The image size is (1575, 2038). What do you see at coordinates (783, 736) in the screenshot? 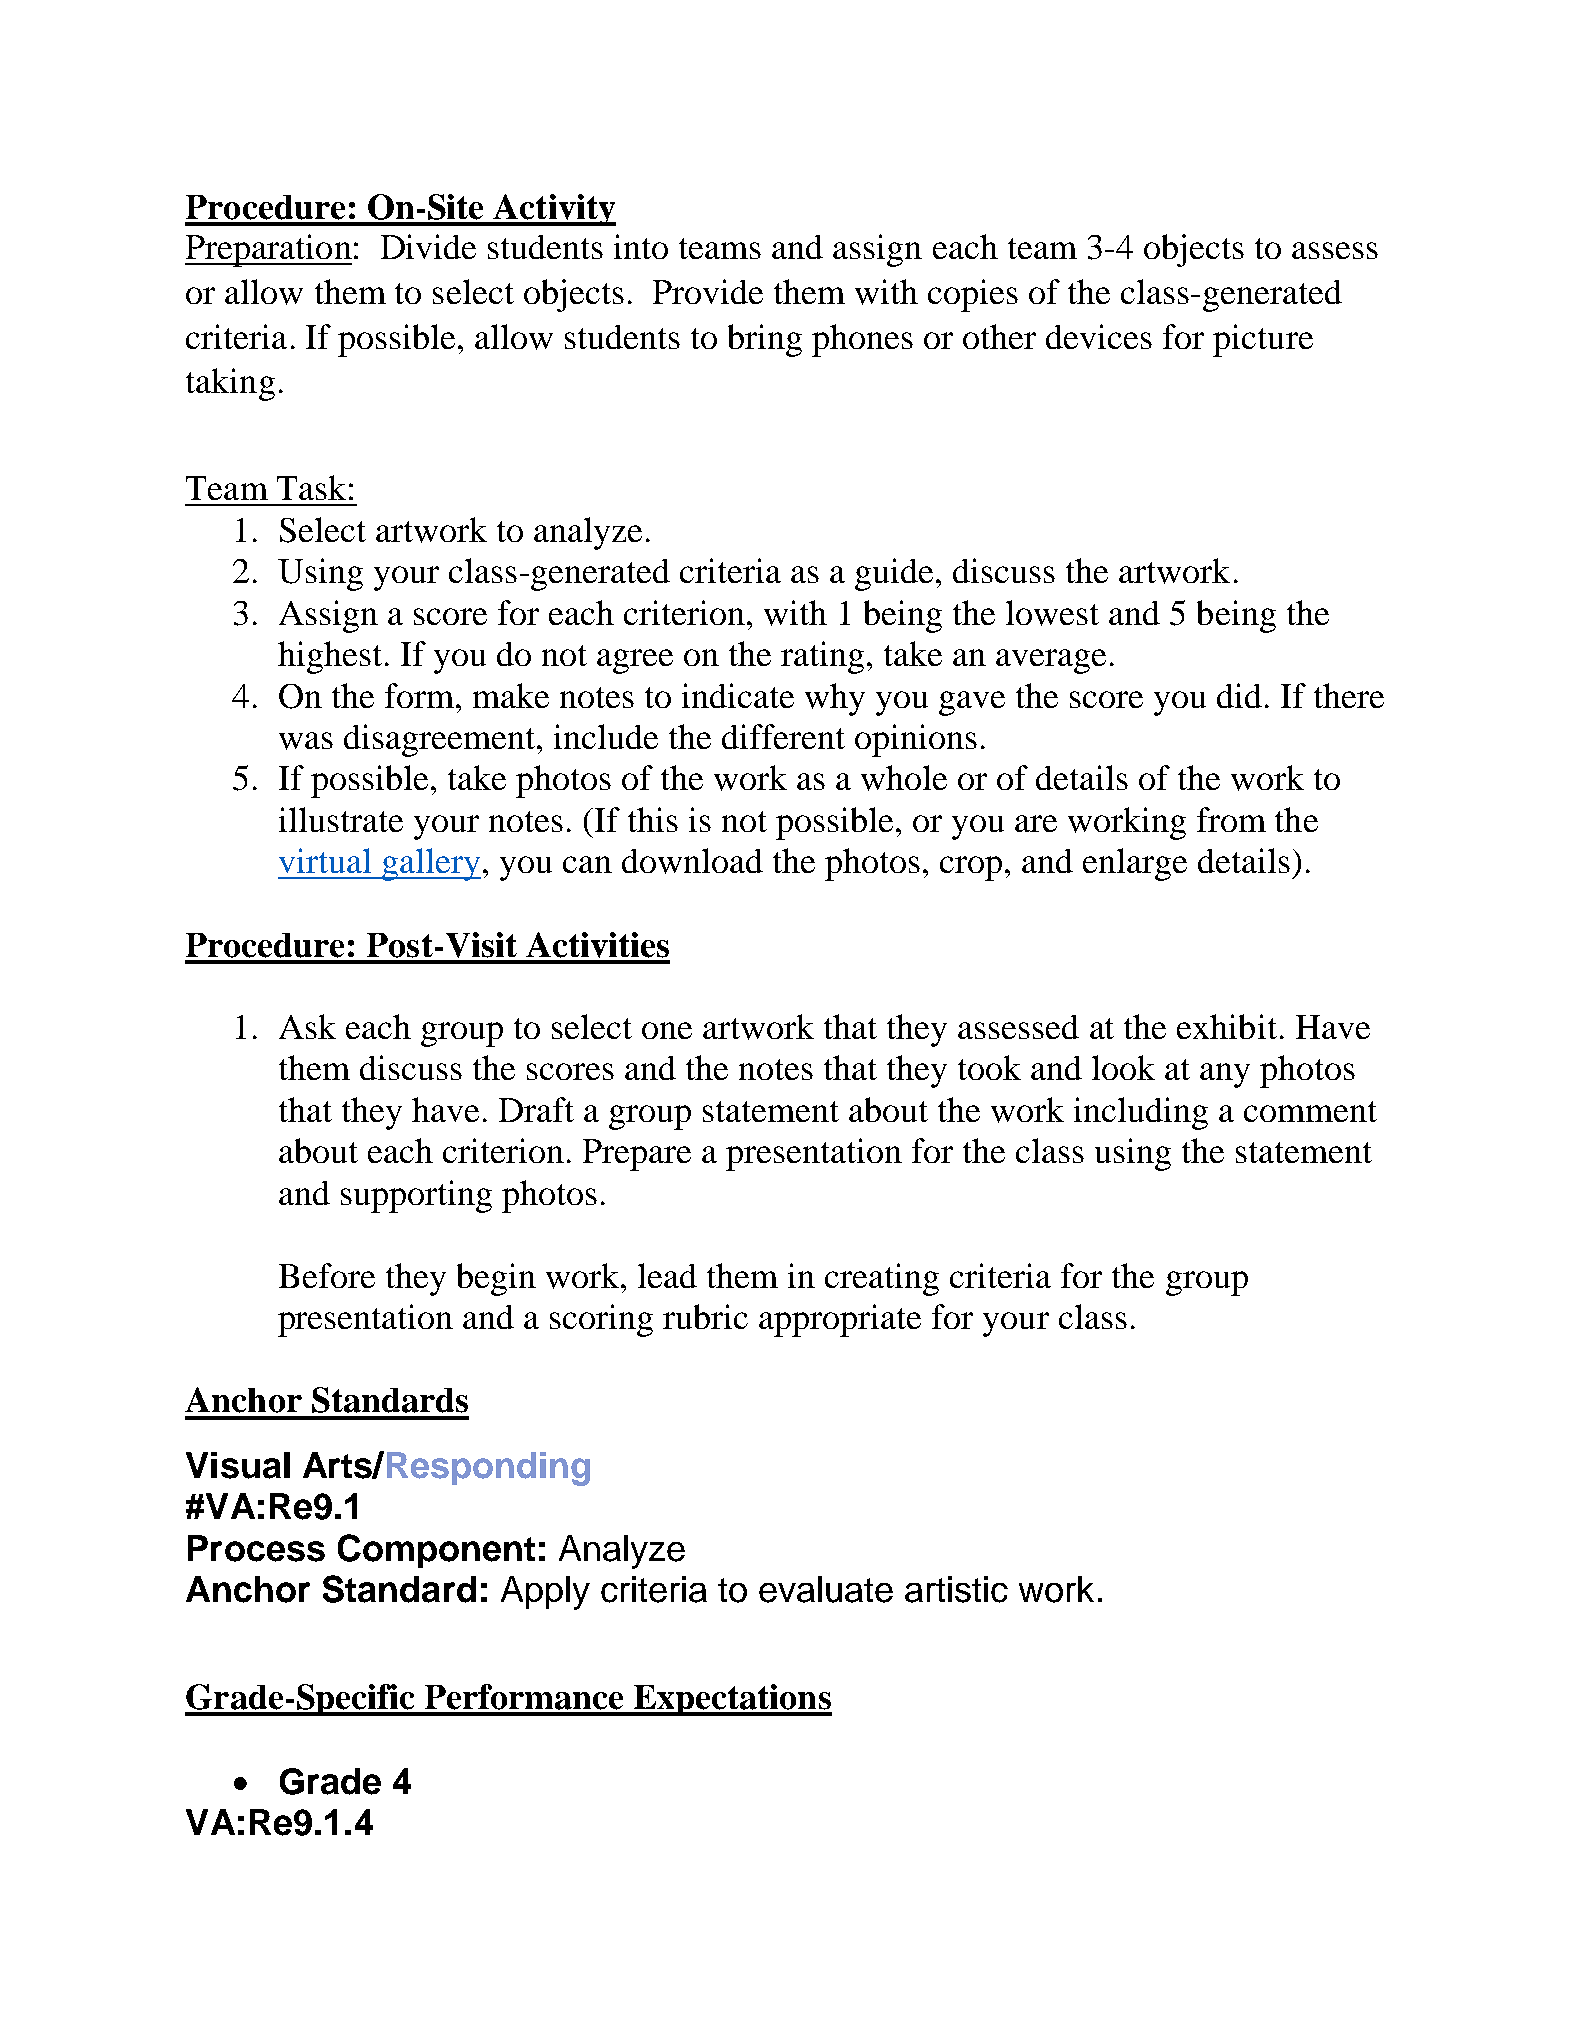
I see `different` at bounding box center [783, 736].
